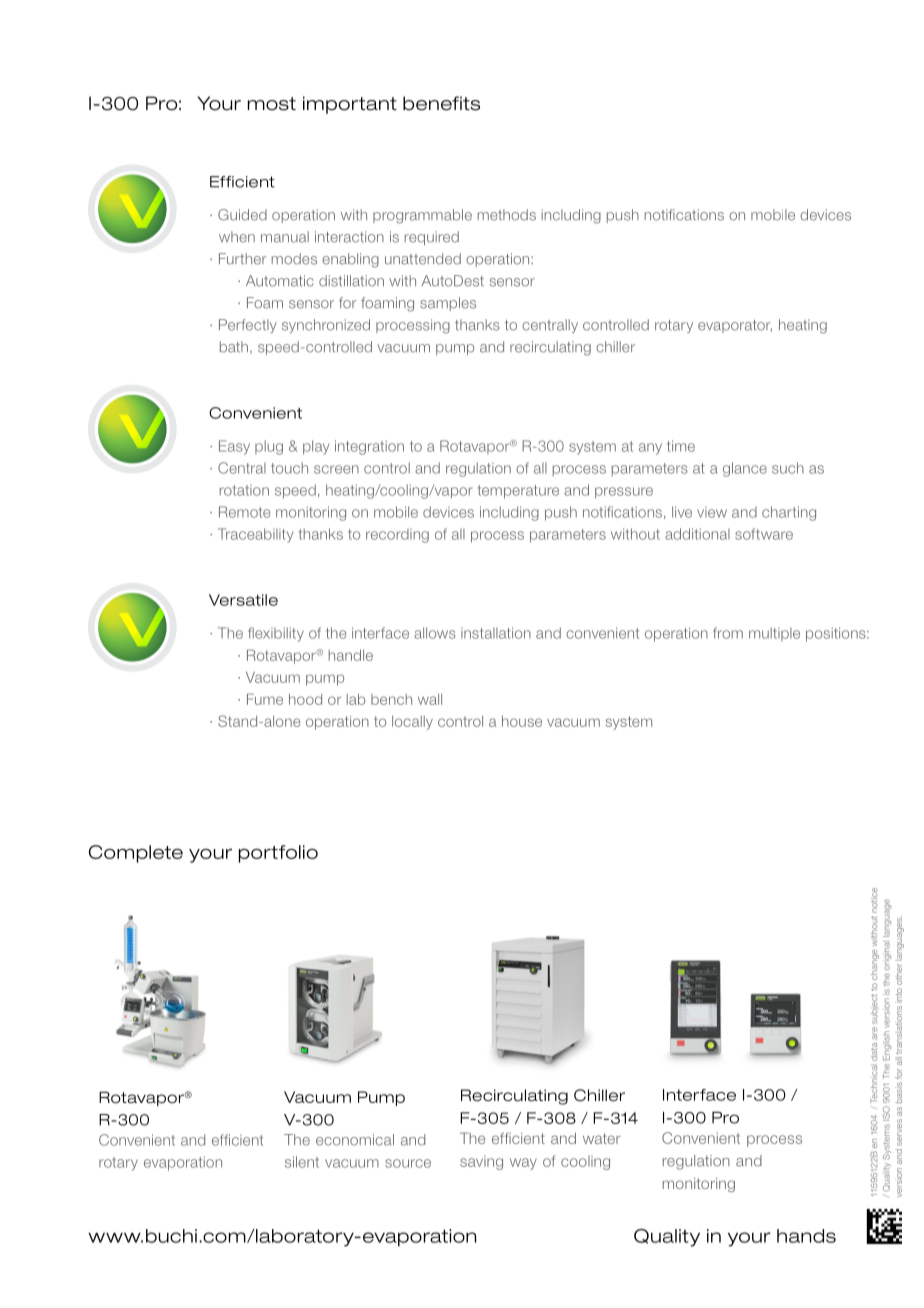  What do you see at coordinates (681, 446) in the screenshot?
I see `time` at bounding box center [681, 446].
